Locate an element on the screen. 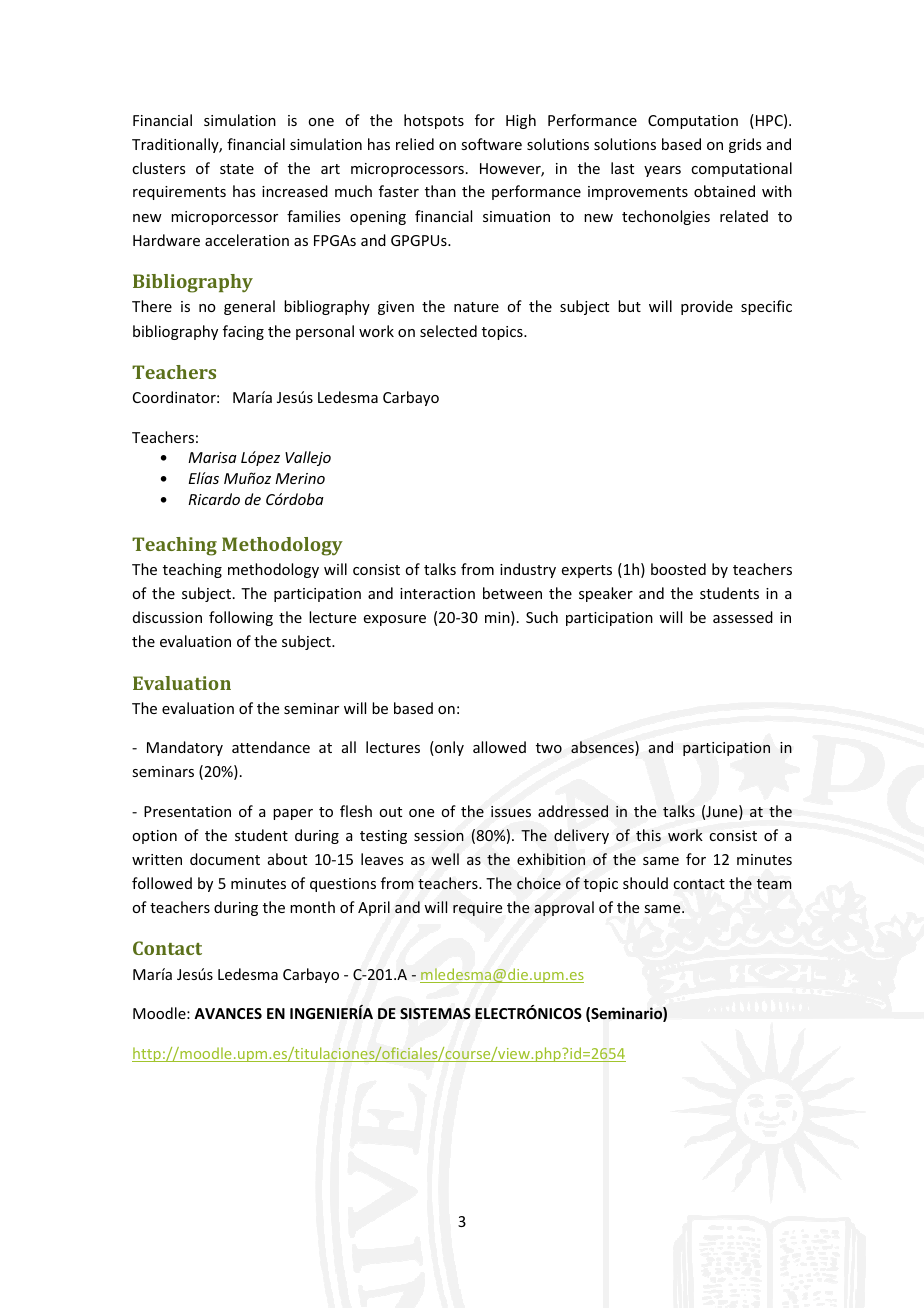 This screenshot has width=924, height=1308. month is located at coordinates (312, 907).
